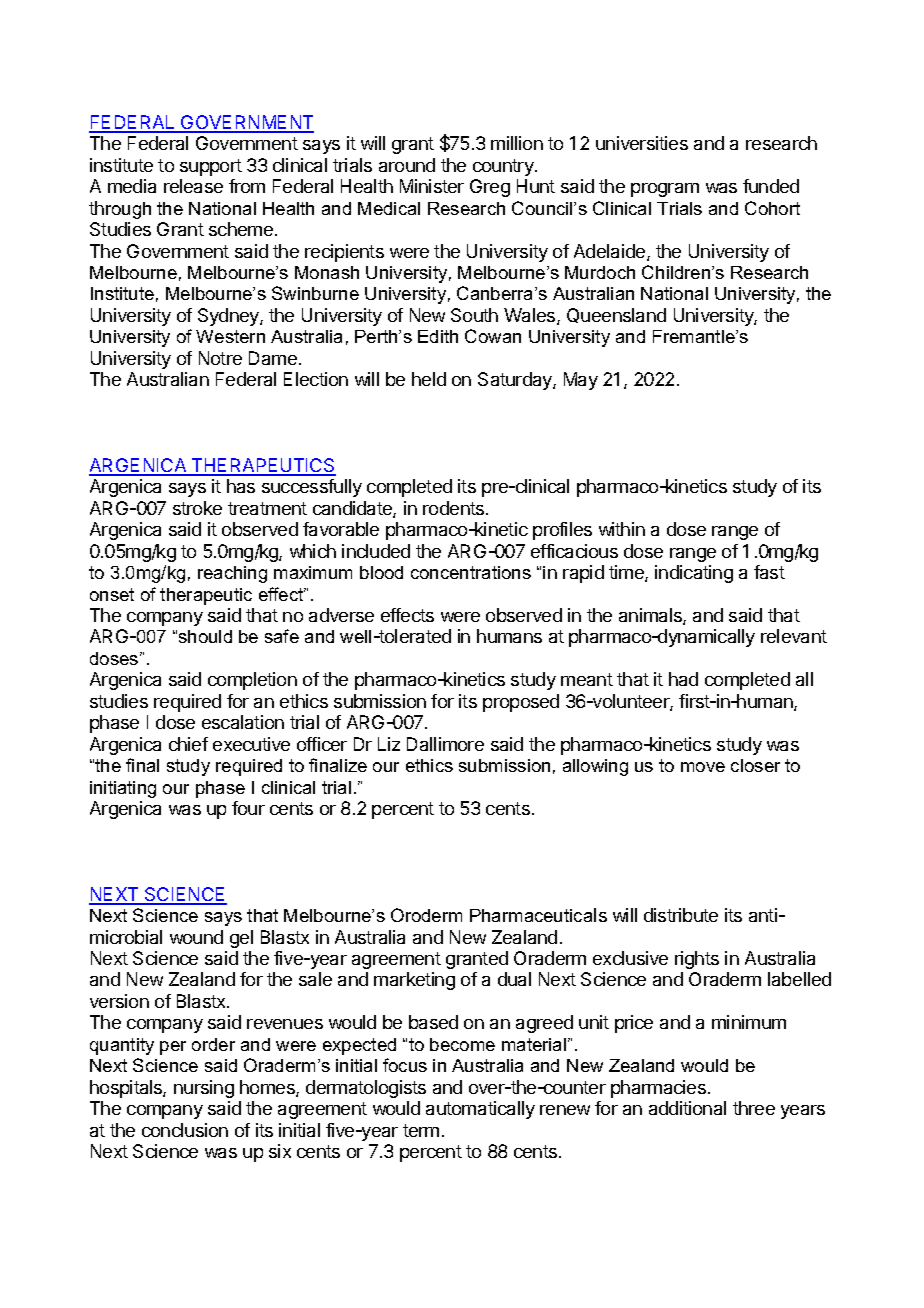  What do you see at coordinates (414, 981) in the screenshot?
I see `marketing` at bounding box center [414, 981].
